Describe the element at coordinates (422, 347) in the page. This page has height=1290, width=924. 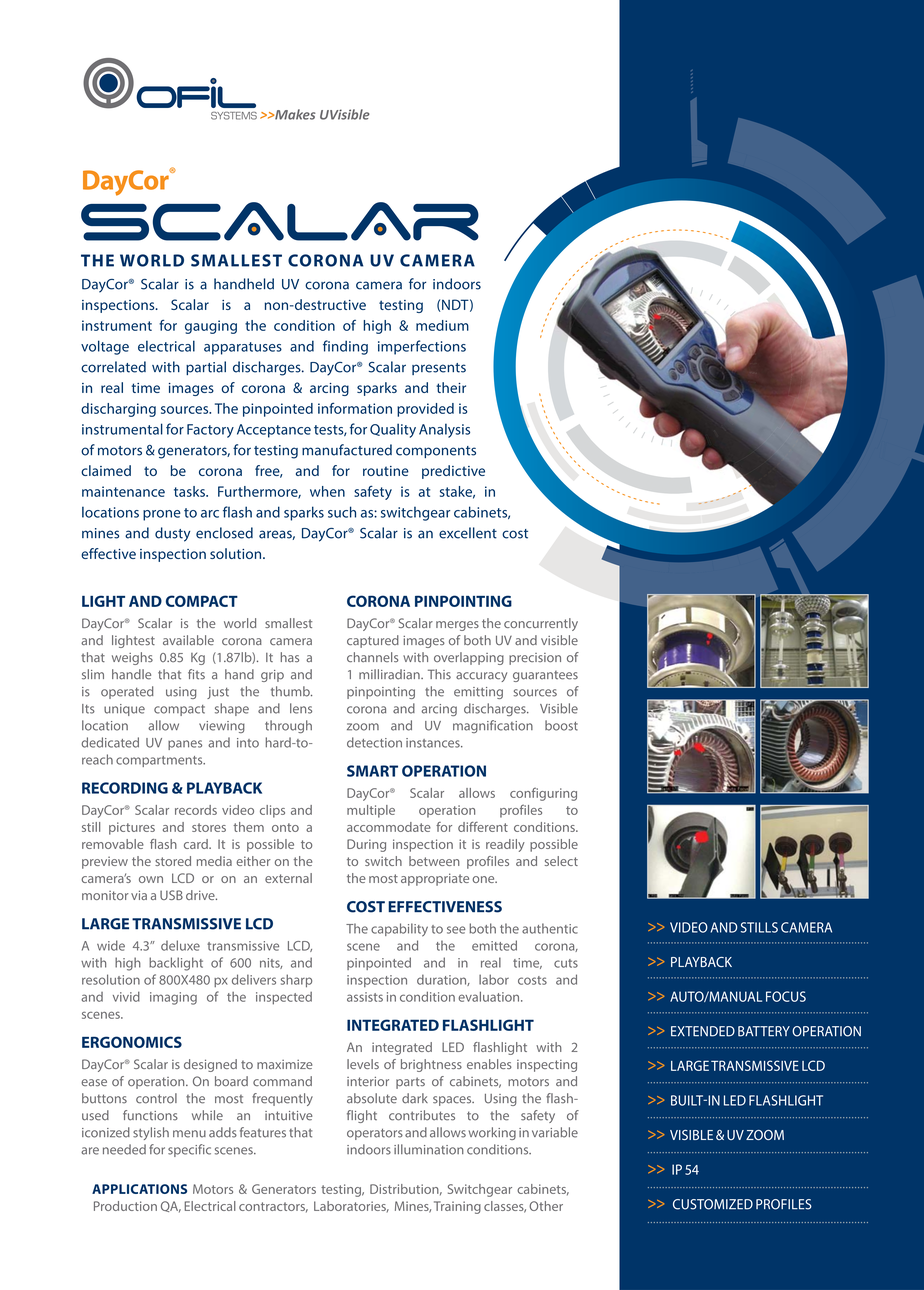
I see `imperfections` at that location.
